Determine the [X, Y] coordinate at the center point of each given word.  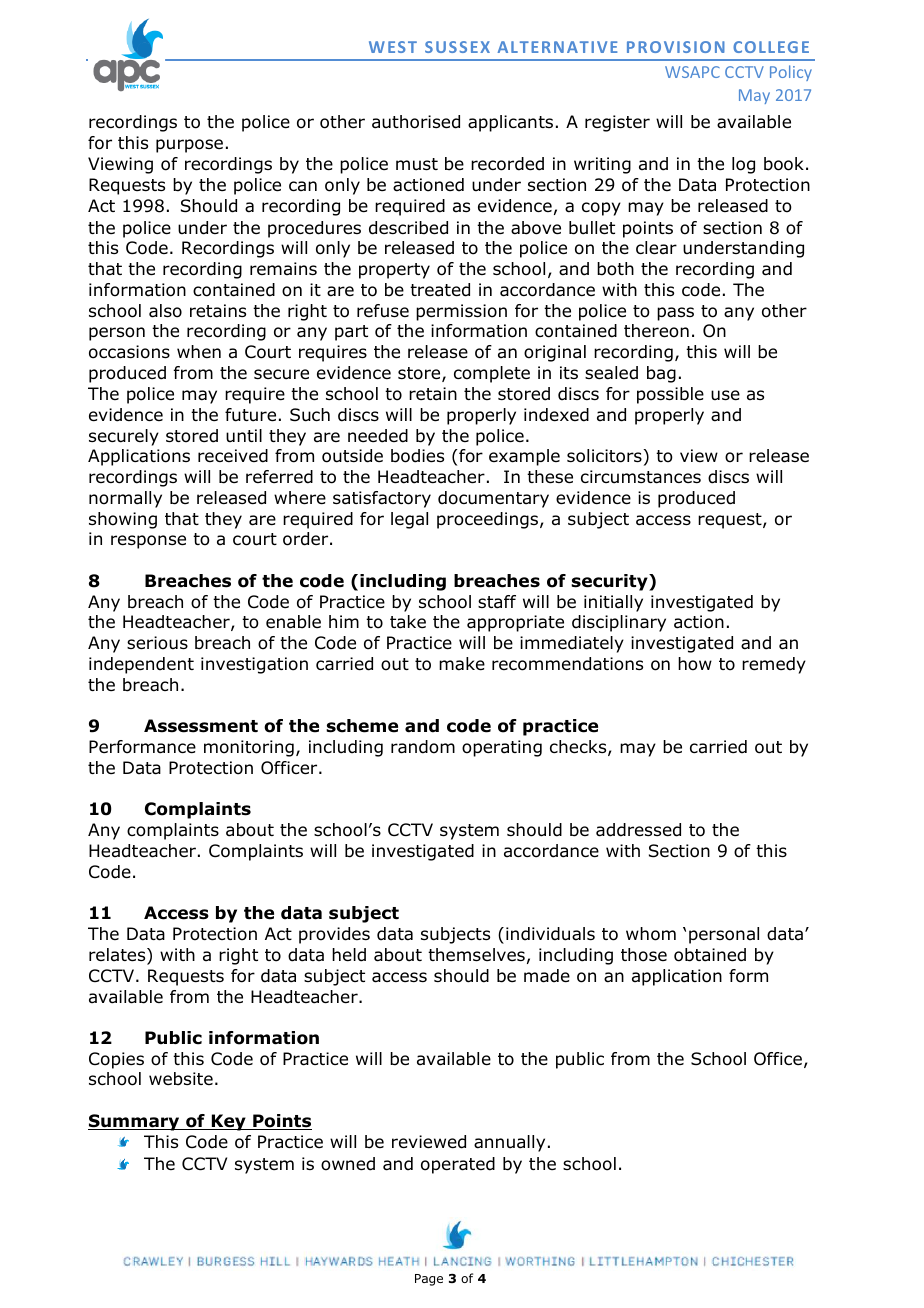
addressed [638, 830]
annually [509, 1143]
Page [429, 1280]
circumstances [641, 477]
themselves [476, 954]
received [233, 456]
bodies [417, 456]
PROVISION [676, 47]
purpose [189, 146]
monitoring [249, 748]
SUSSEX [457, 47]
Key [228, 1122]
